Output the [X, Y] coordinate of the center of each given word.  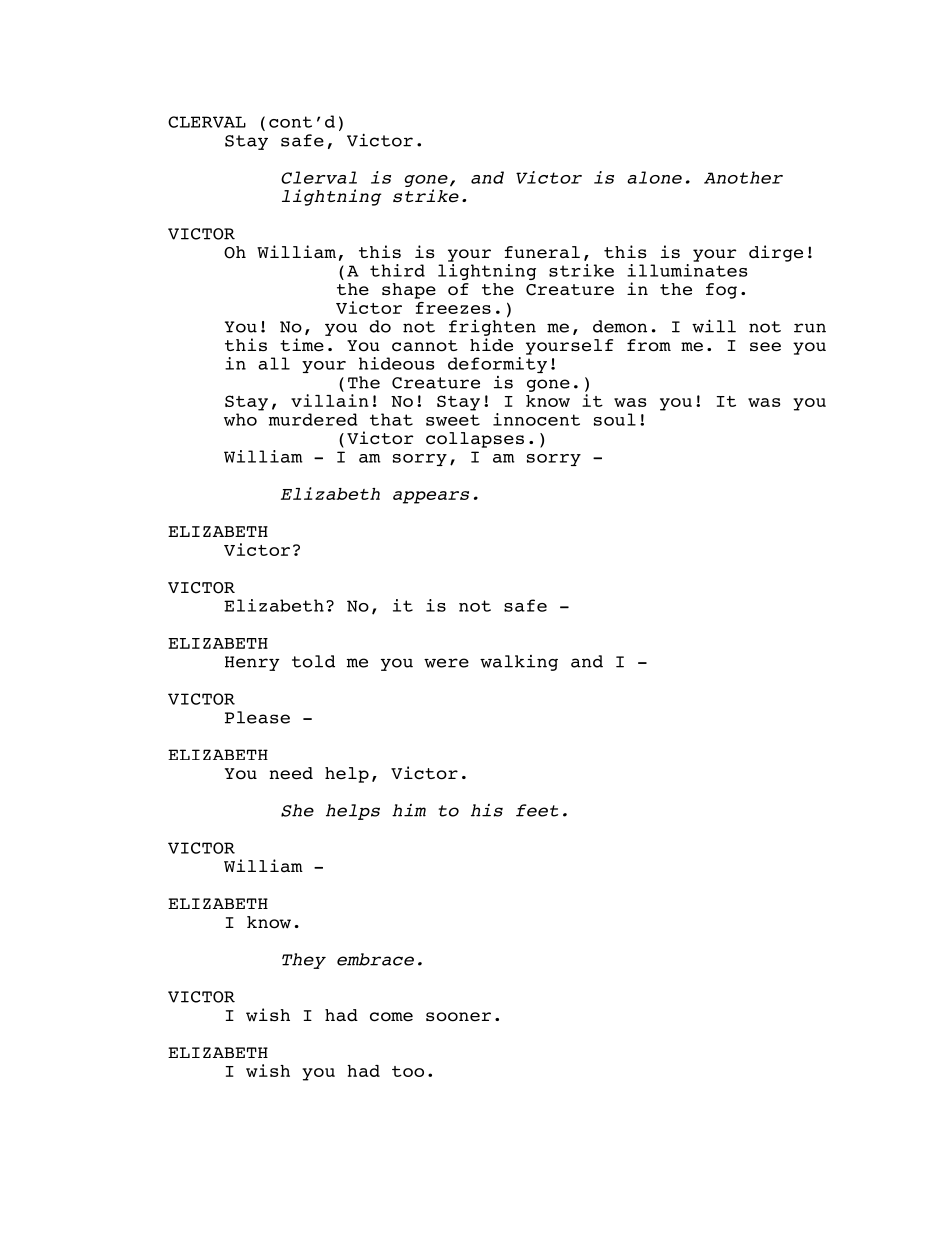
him [409, 810]
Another [743, 177]
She [297, 810]
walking [519, 663]
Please [257, 717]
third [397, 270]
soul [615, 419]
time [302, 345]
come [391, 1017]
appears [431, 497]
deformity [497, 365]
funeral [542, 252]
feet [537, 810]
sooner [458, 1017]
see [765, 347]
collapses [475, 440]
